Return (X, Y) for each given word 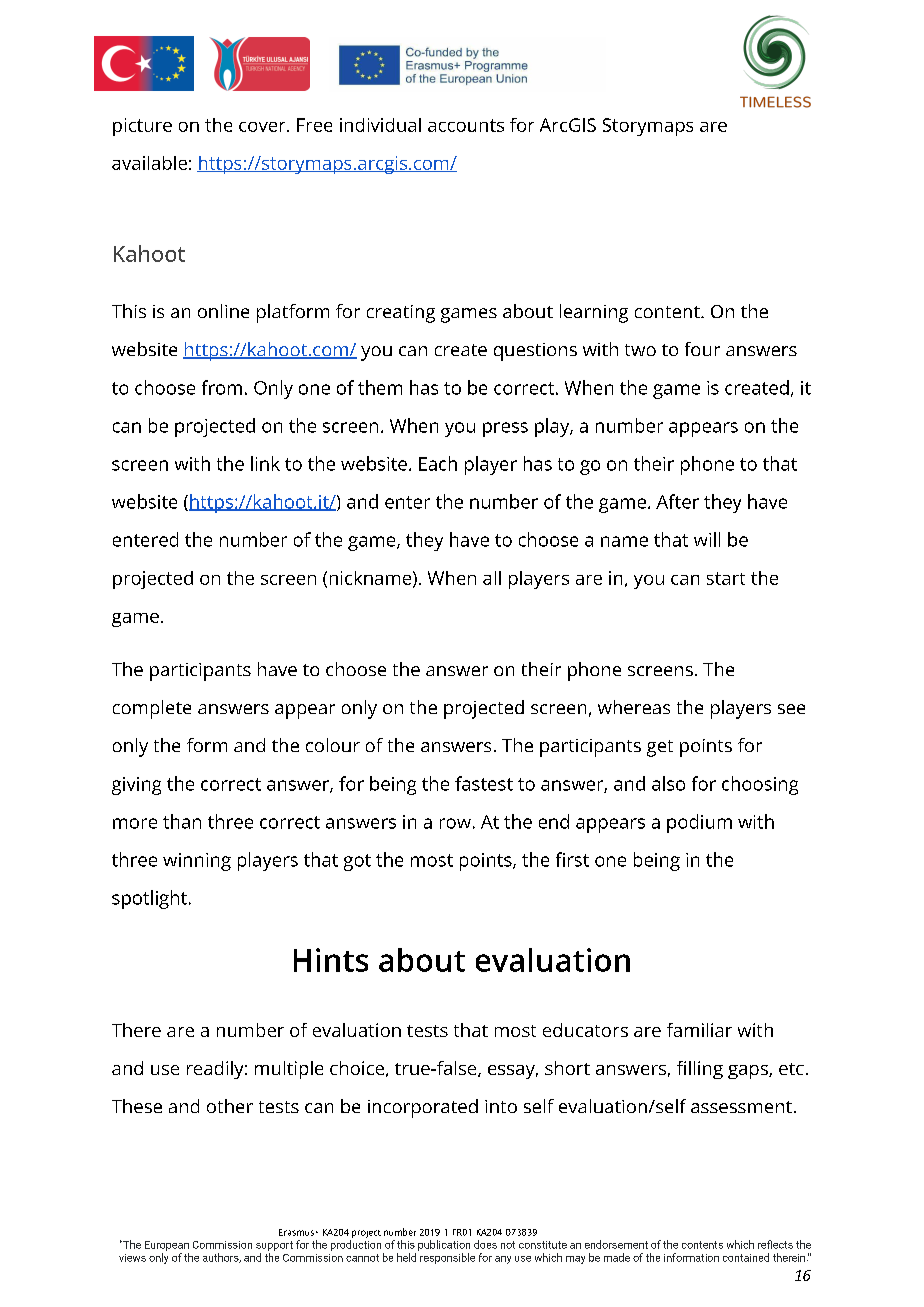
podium (699, 823)
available (149, 163)
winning (197, 862)
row (455, 823)
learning (594, 313)
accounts (466, 125)
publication (444, 1245)
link (265, 463)
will (707, 539)
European (167, 1246)
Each (438, 463)
